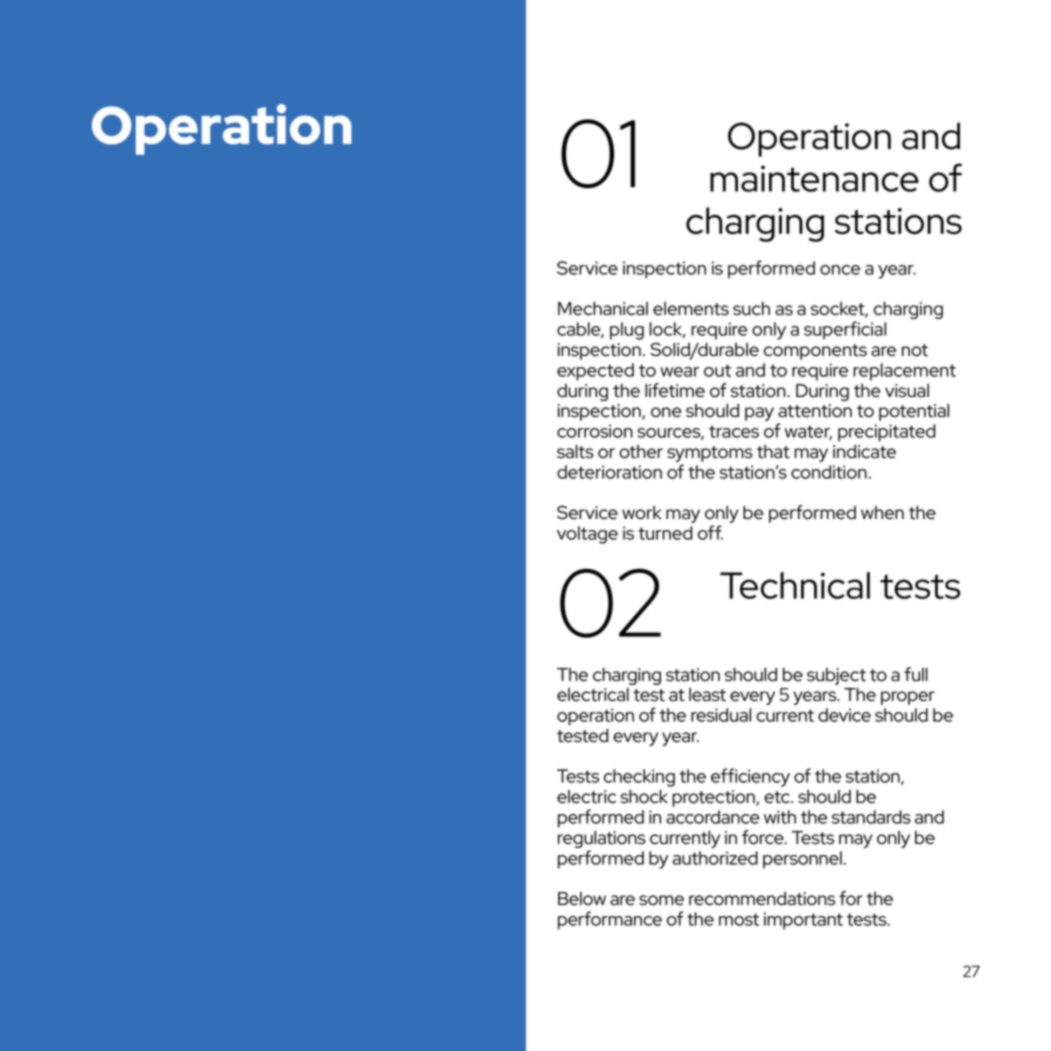 The image size is (1051, 1051). Describe the element at coordinates (882, 513) in the screenshot. I see `when` at that location.
